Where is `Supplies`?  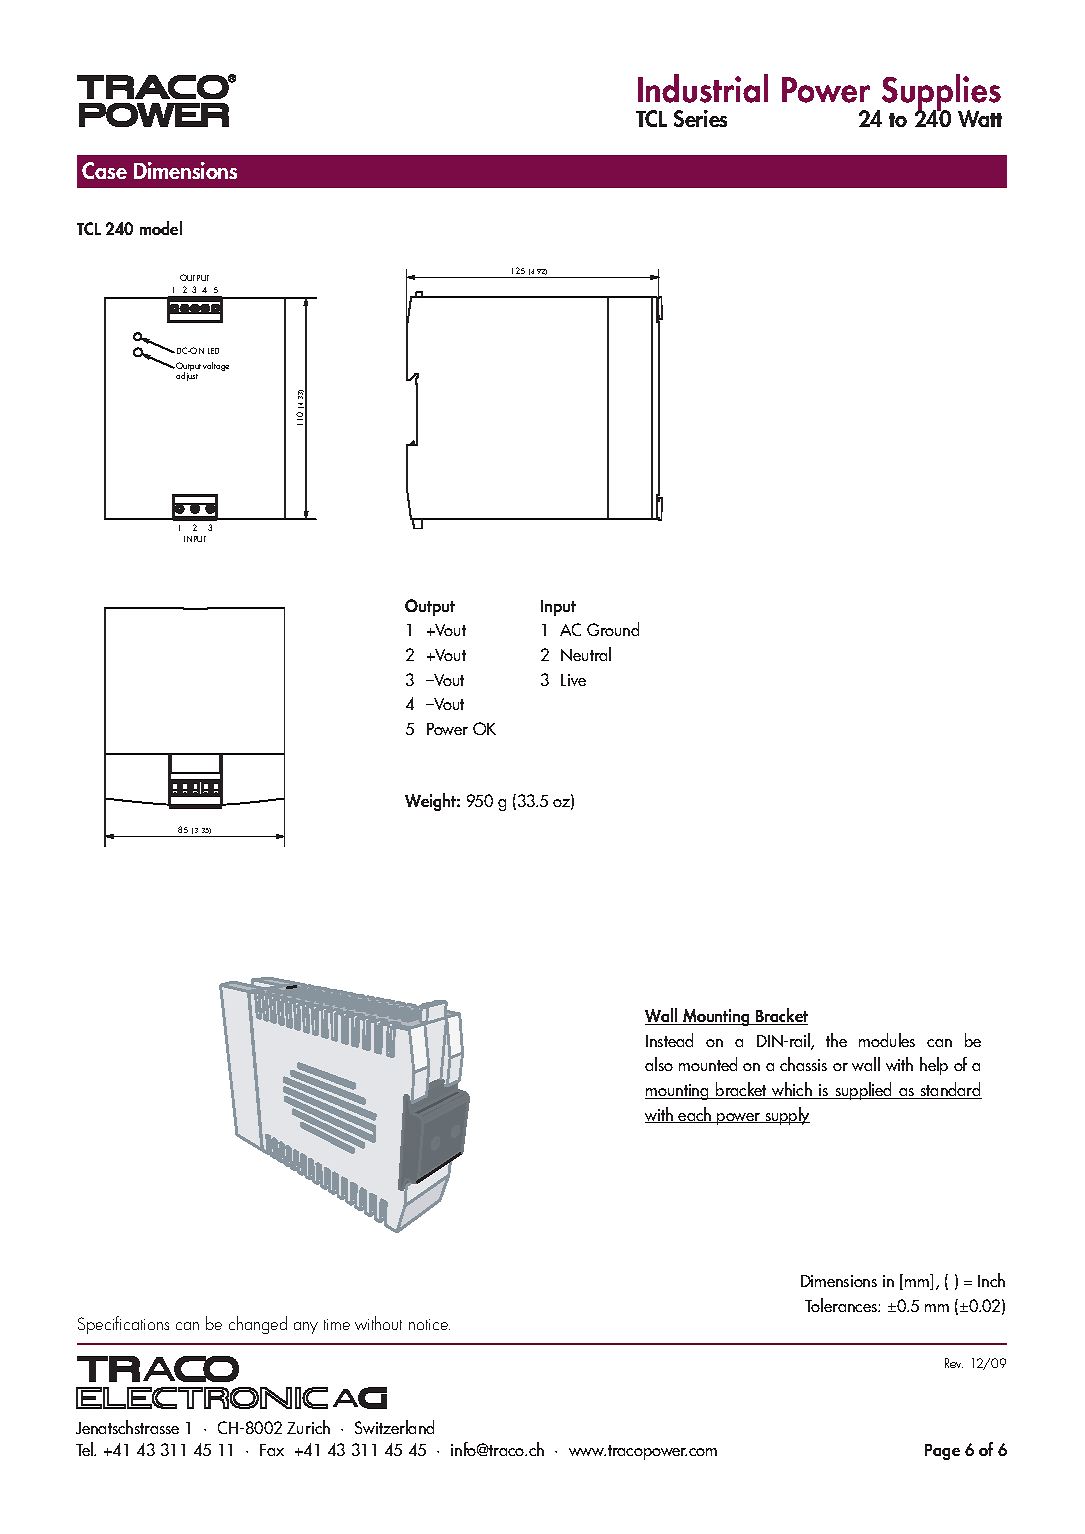 Supplies is located at coordinates (941, 93).
